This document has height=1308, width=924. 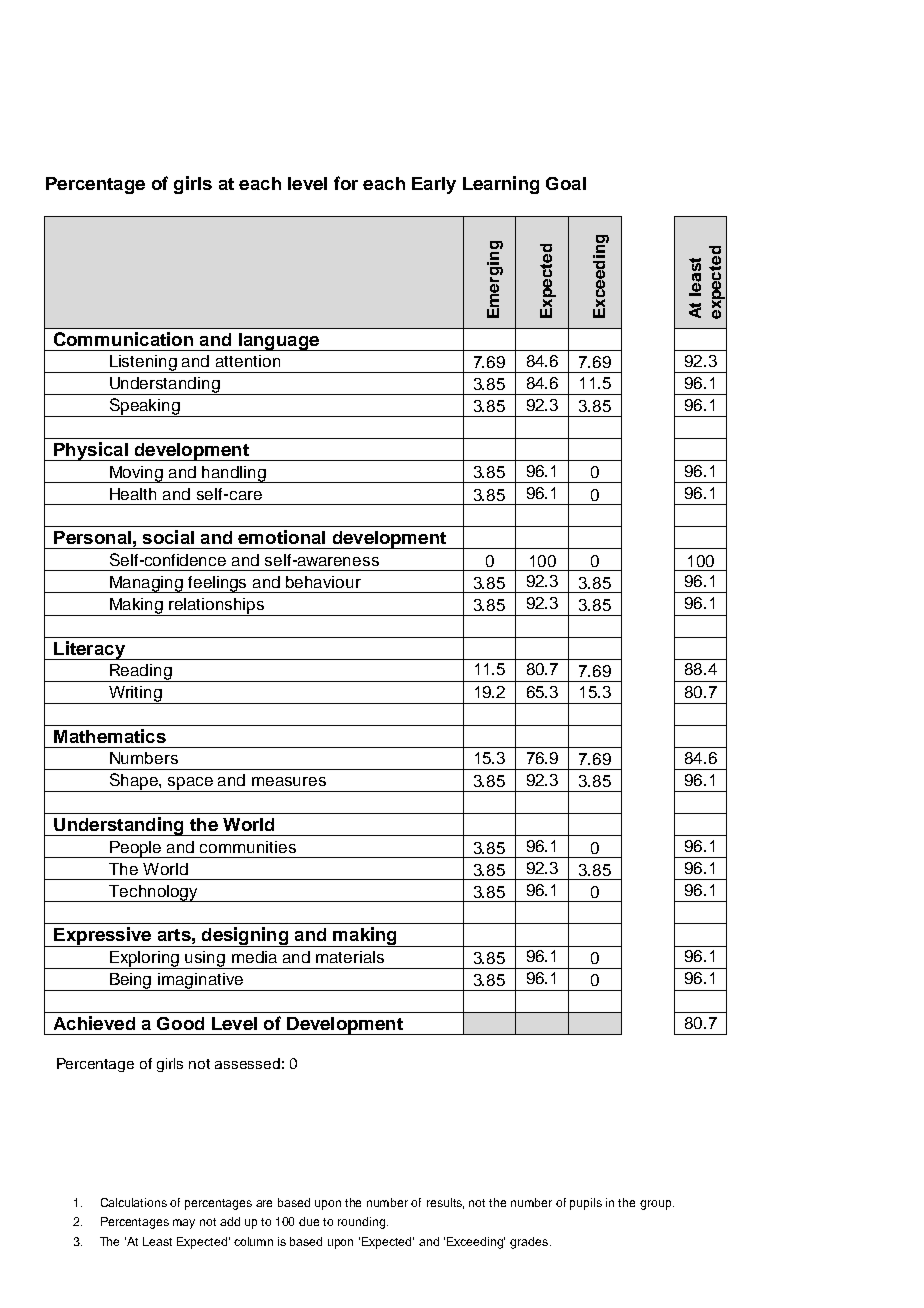 What do you see at coordinates (323, 582) in the document?
I see `behaviour` at bounding box center [323, 582].
